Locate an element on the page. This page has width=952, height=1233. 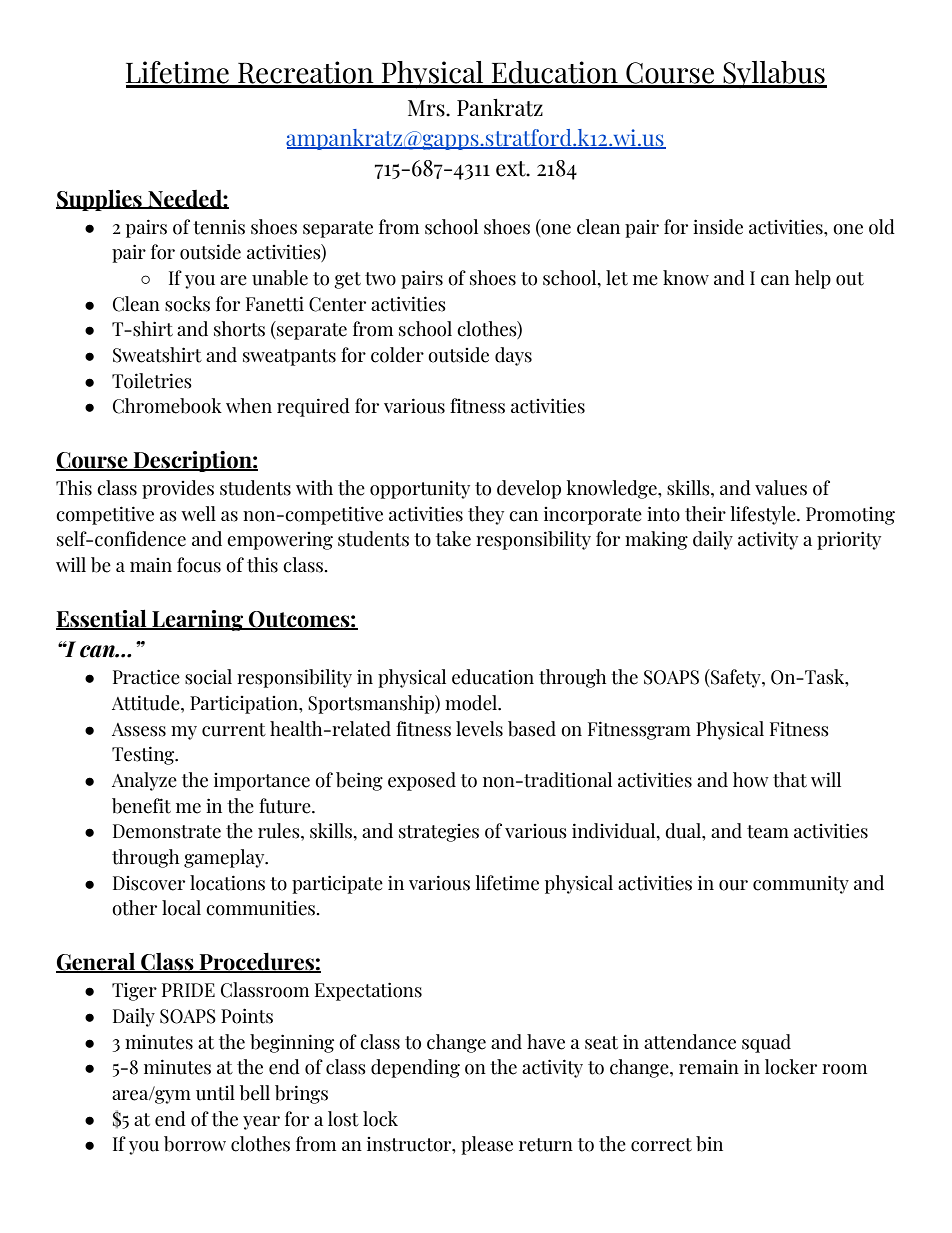
take is located at coordinates (453, 539).
